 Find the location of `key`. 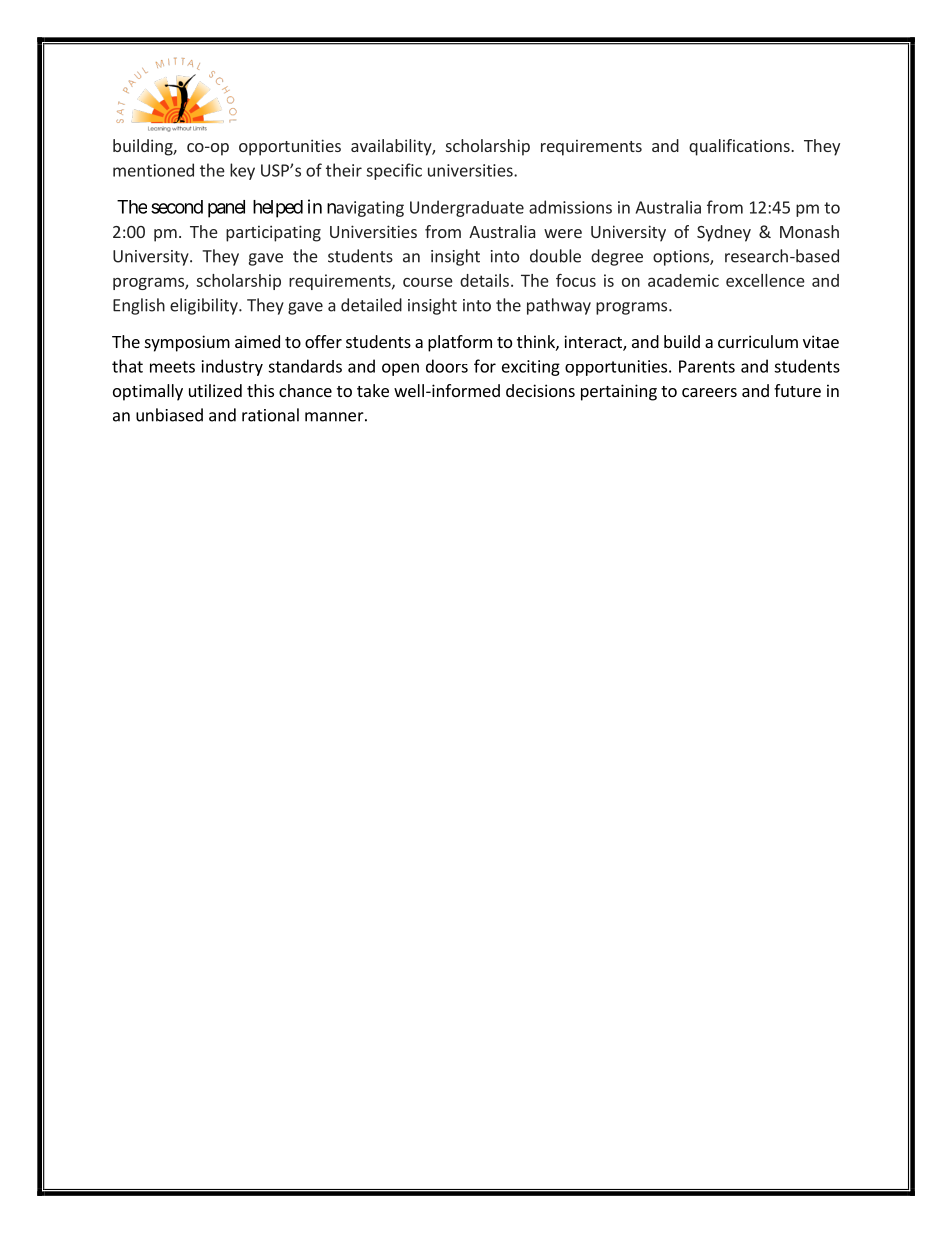

key is located at coordinates (242, 171).
